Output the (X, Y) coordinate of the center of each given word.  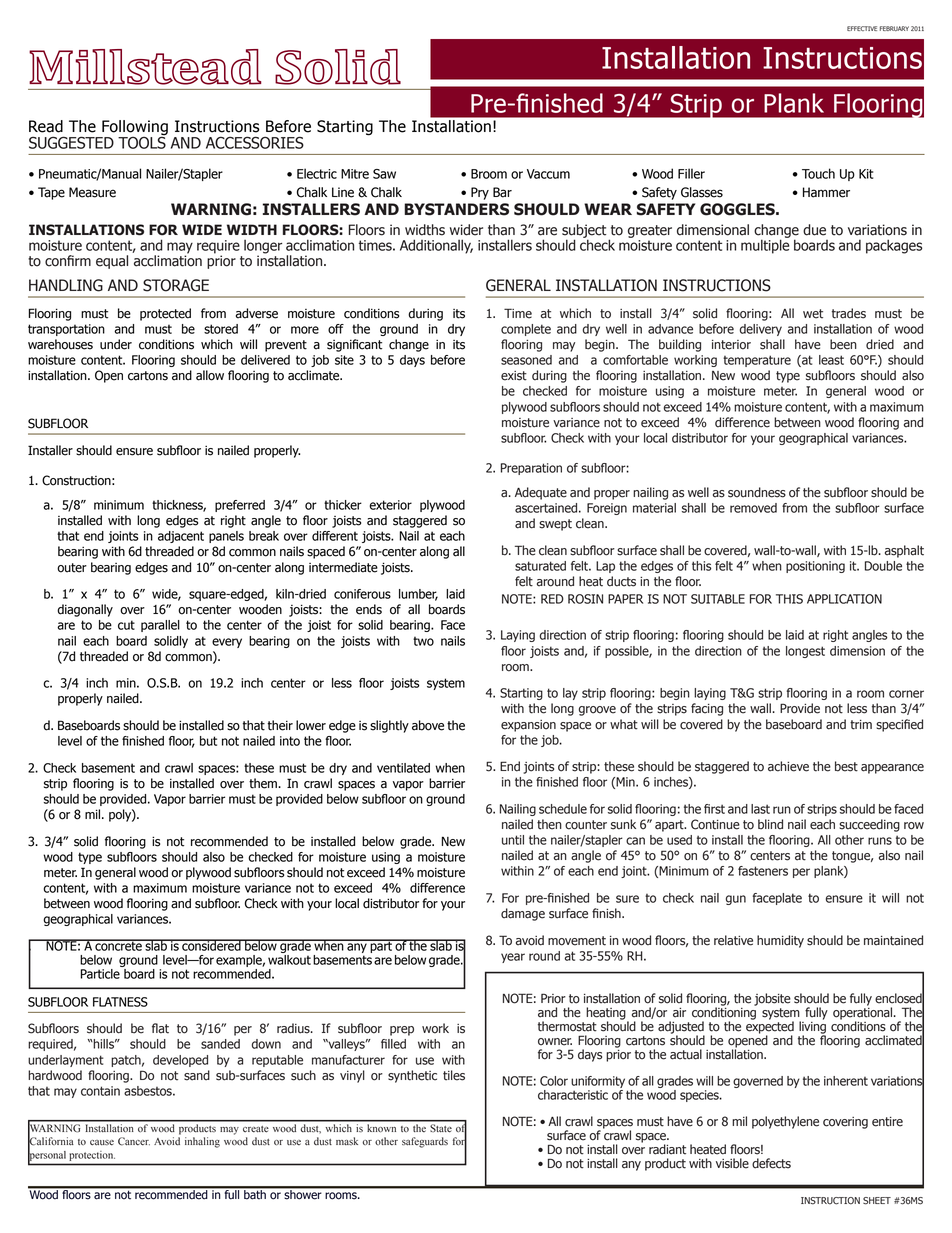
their (280, 725)
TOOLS (142, 141)
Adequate (541, 493)
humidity (780, 941)
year (513, 958)
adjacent (181, 537)
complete (526, 330)
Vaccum (548, 174)
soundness (757, 492)
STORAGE (176, 285)
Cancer (134, 1141)
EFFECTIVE (862, 28)
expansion (528, 726)
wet (813, 314)
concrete (118, 945)
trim (861, 725)
